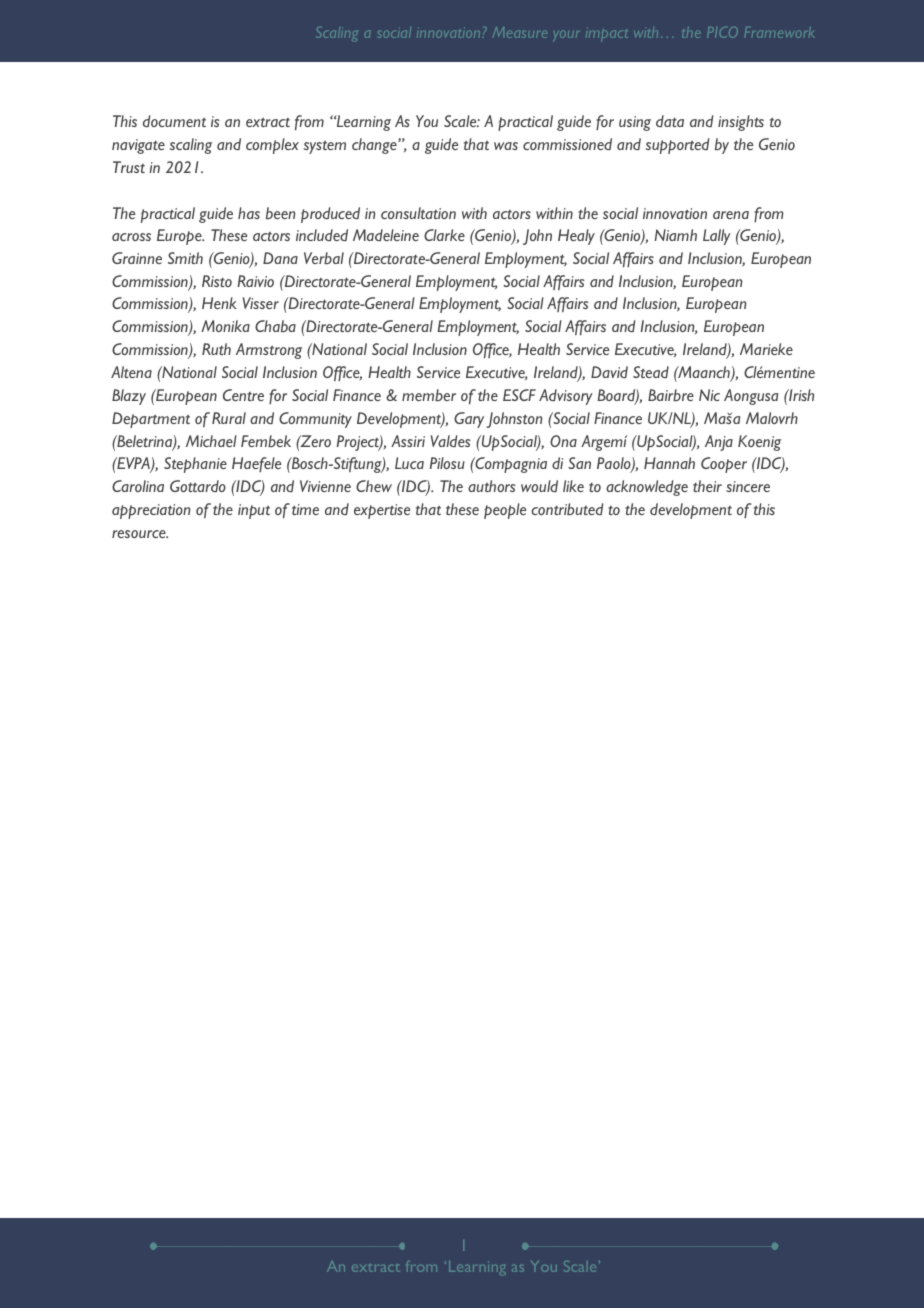 Image resolution: width=924 pixels, height=1308 pixels. What do you see at coordinates (254, 511) in the page?
I see `input` at bounding box center [254, 511].
